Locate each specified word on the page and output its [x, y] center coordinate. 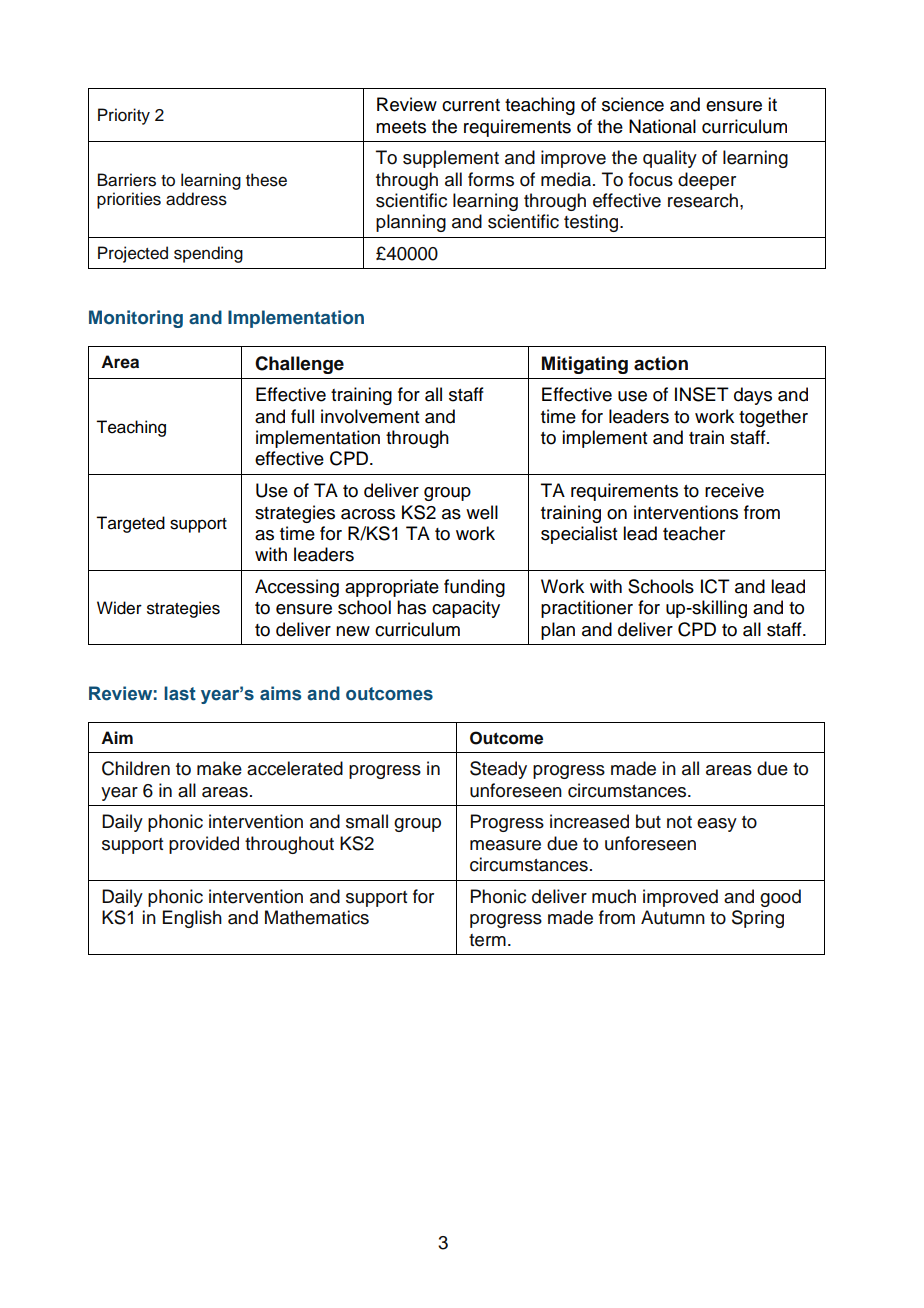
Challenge [299, 365]
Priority [124, 116]
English [192, 919]
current [471, 105]
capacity [466, 609]
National [662, 126]
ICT [715, 586]
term [487, 940]
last [180, 693]
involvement [370, 416]
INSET [702, 394]
